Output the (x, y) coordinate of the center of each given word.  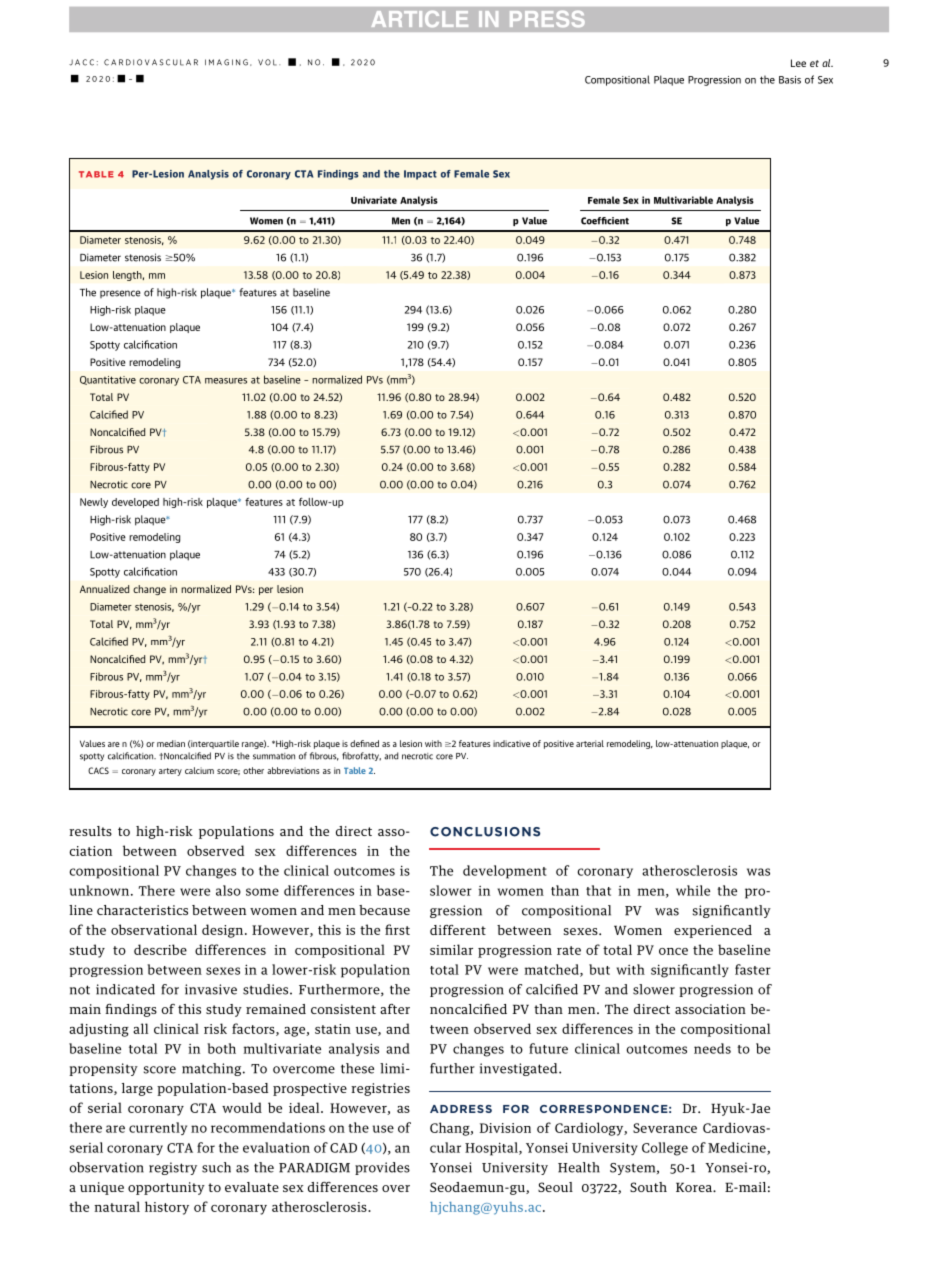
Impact (420, 175)
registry (173, 1168)
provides (382, 1168)
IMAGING (226, 62)
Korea (695, 1187)
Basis (790, 80)
